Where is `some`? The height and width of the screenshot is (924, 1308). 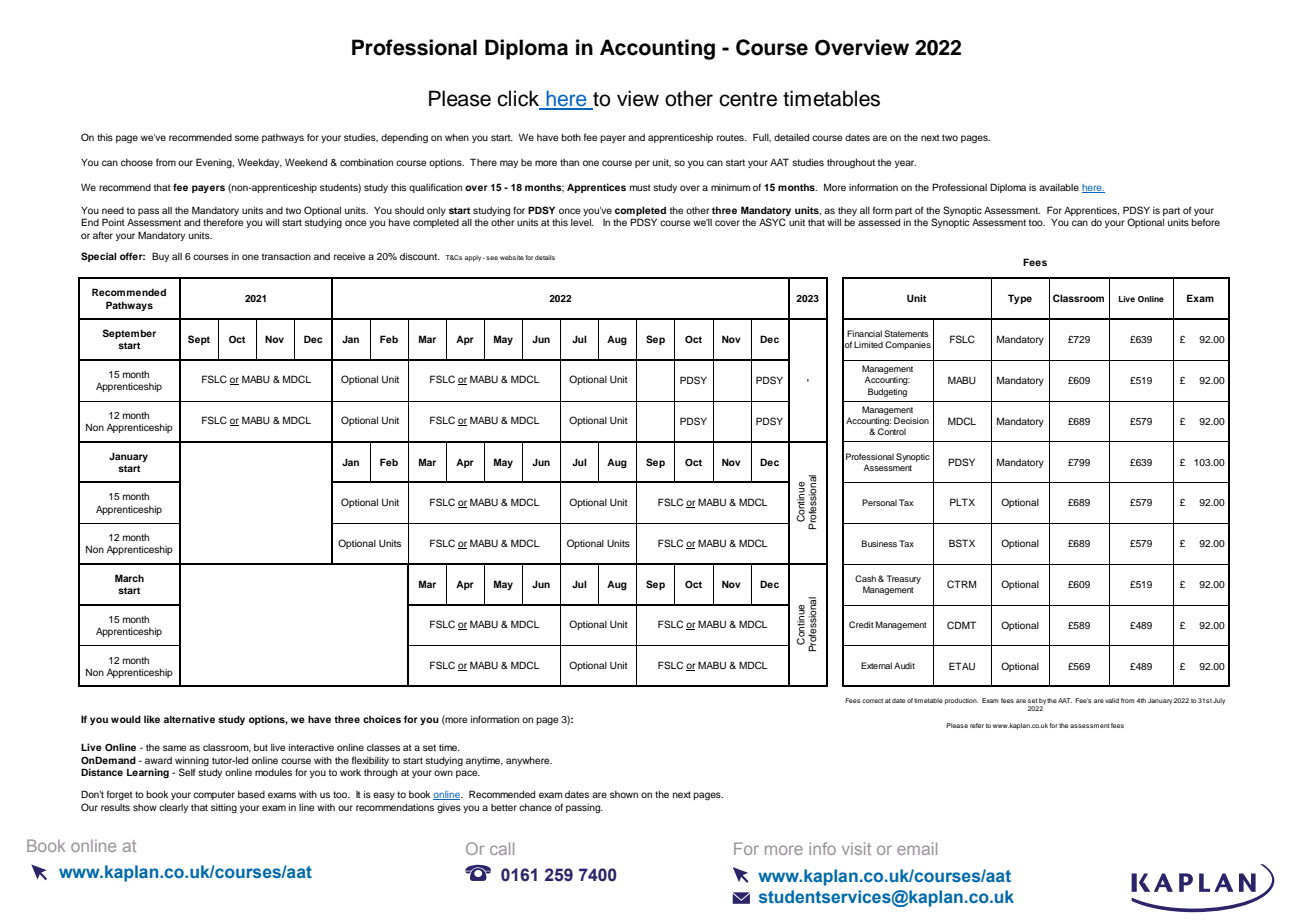
some is located at coordinates (247, 138).
